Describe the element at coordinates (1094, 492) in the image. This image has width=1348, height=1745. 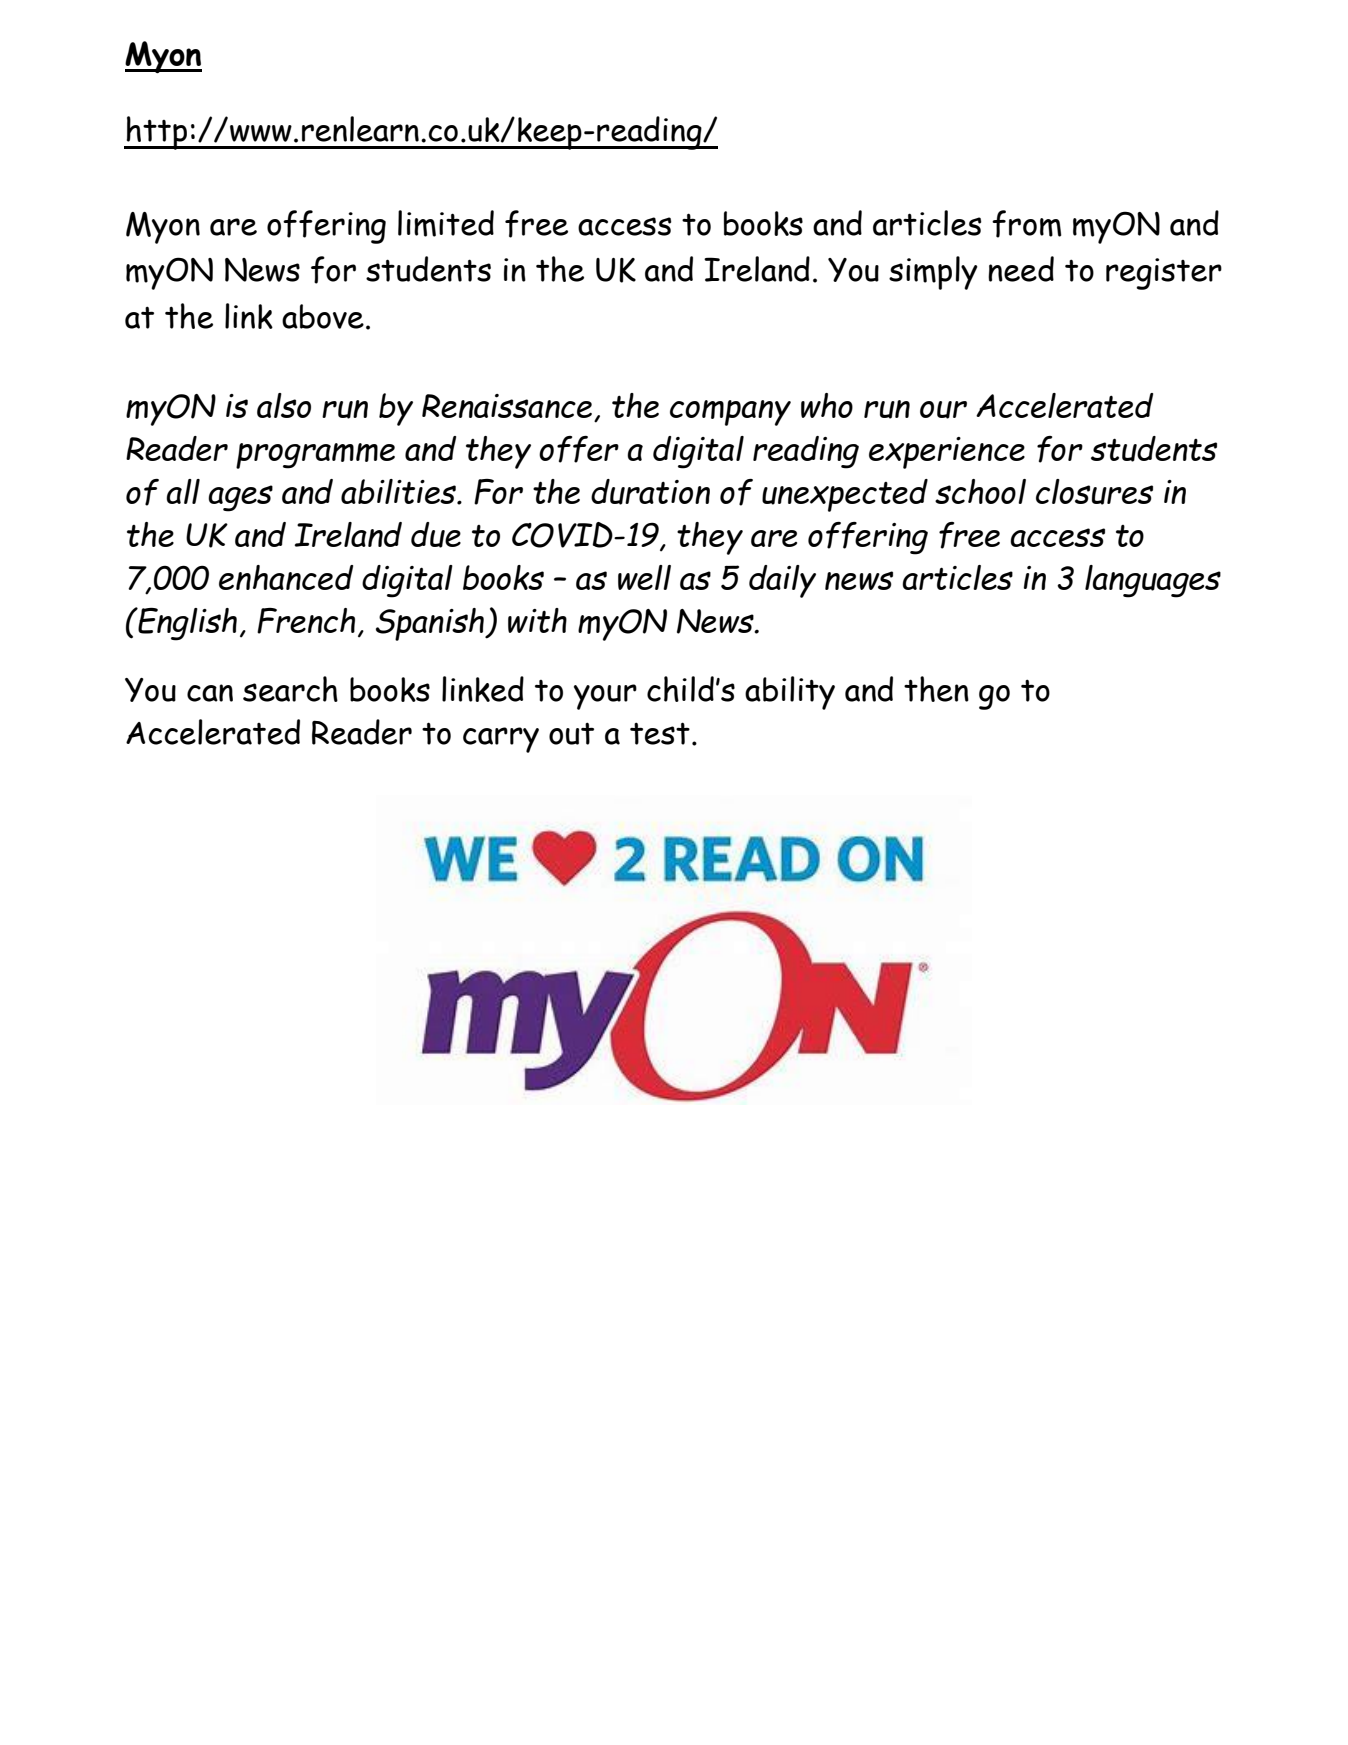
I see `closures` at that location.
